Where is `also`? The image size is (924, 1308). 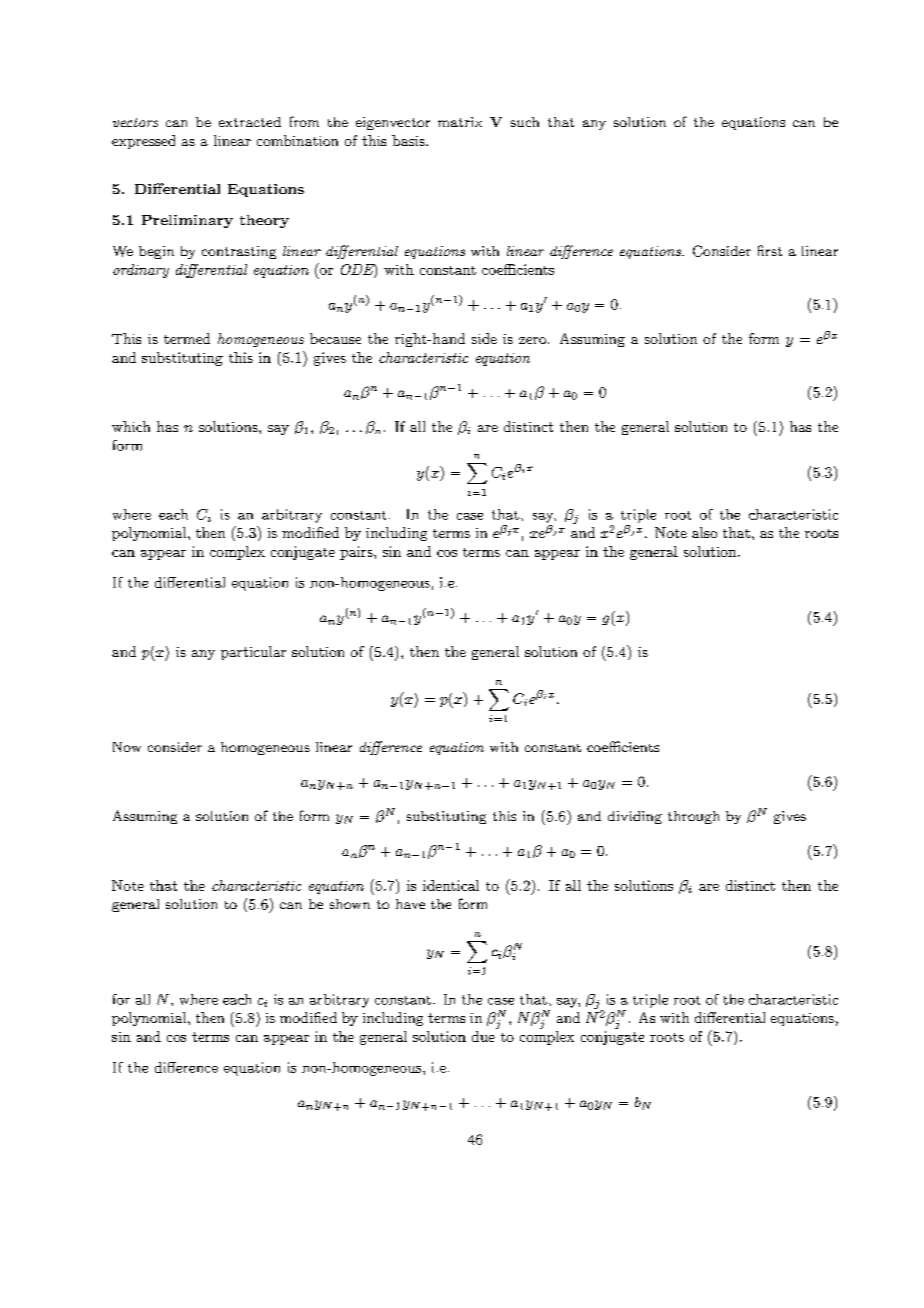 also is located at coordinates (704, 532).
